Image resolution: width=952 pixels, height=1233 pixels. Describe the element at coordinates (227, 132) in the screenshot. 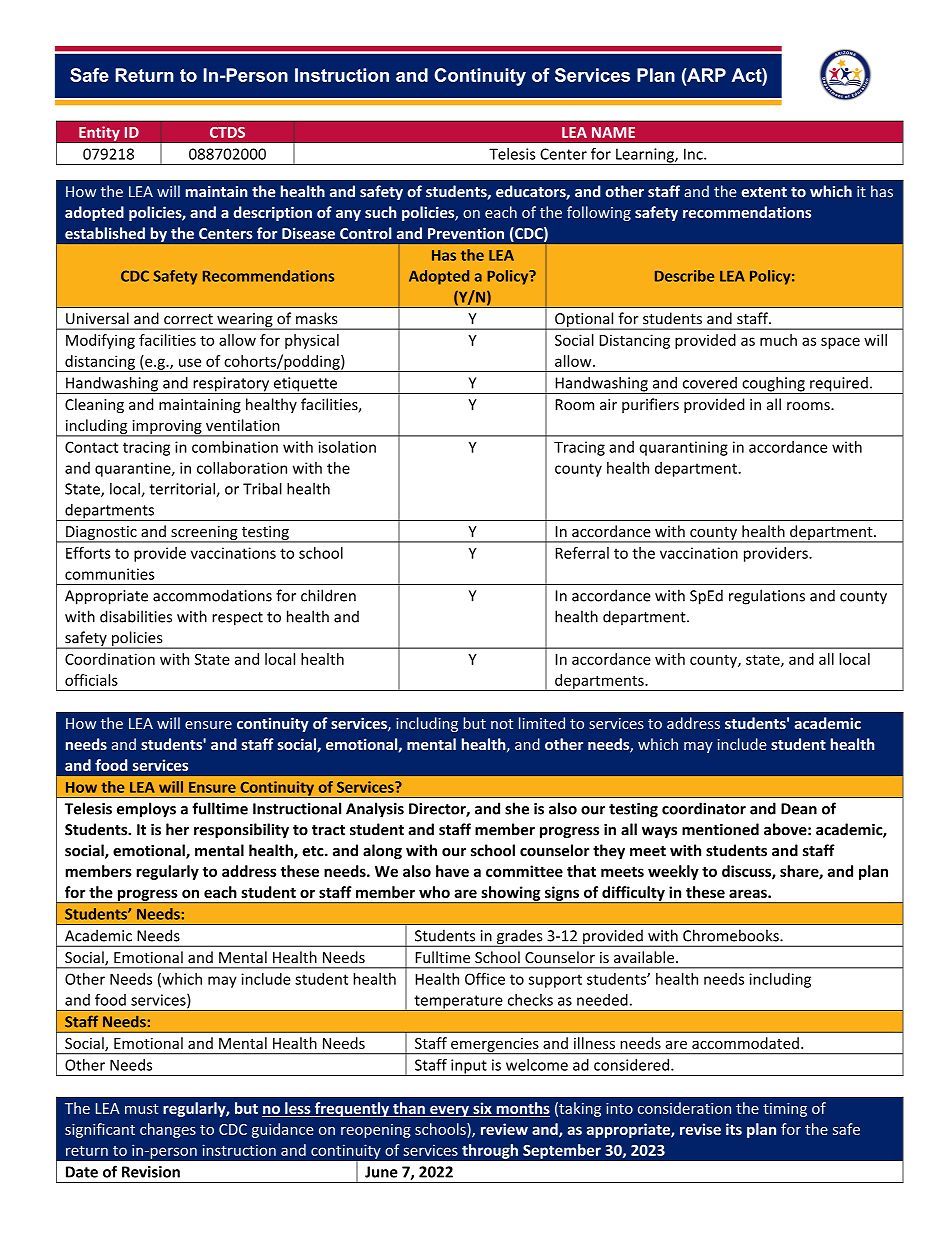

I see `CTDS` at that location.
